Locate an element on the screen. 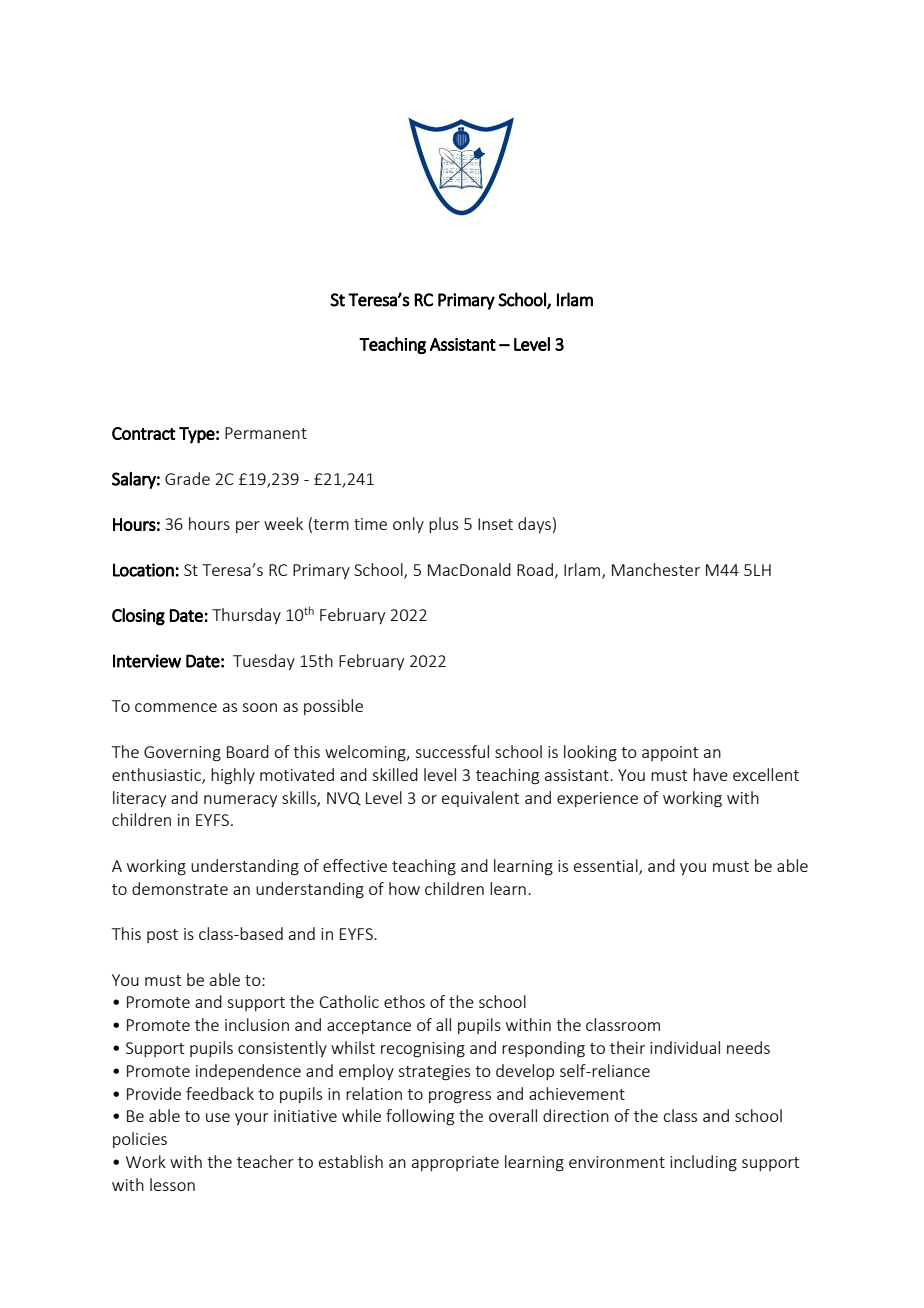 This screenshot has width=924, height=1308. appoint is located at coordinates (670, 753).
